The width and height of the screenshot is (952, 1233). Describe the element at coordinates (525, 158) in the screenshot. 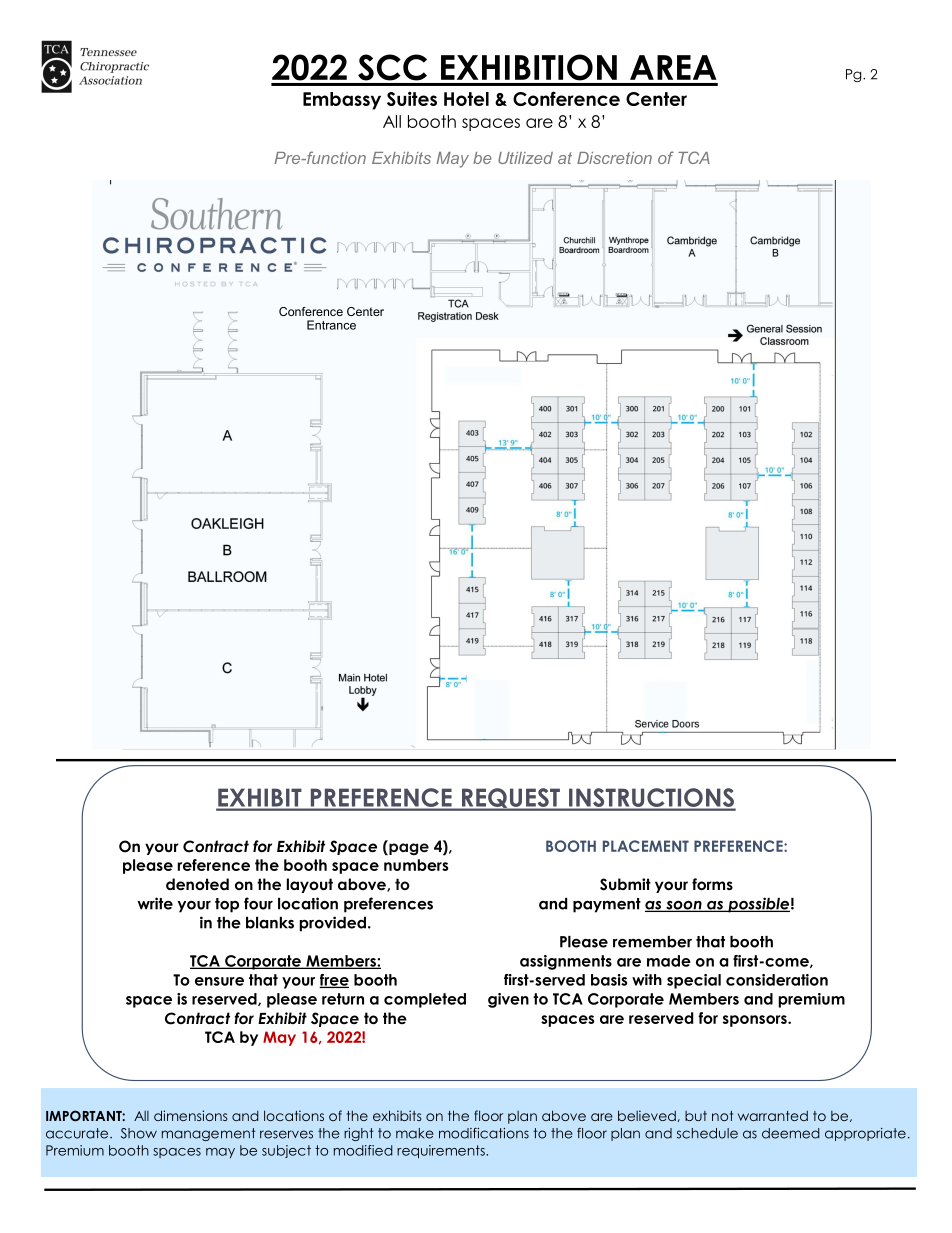

I see `Utilized` at that location.
